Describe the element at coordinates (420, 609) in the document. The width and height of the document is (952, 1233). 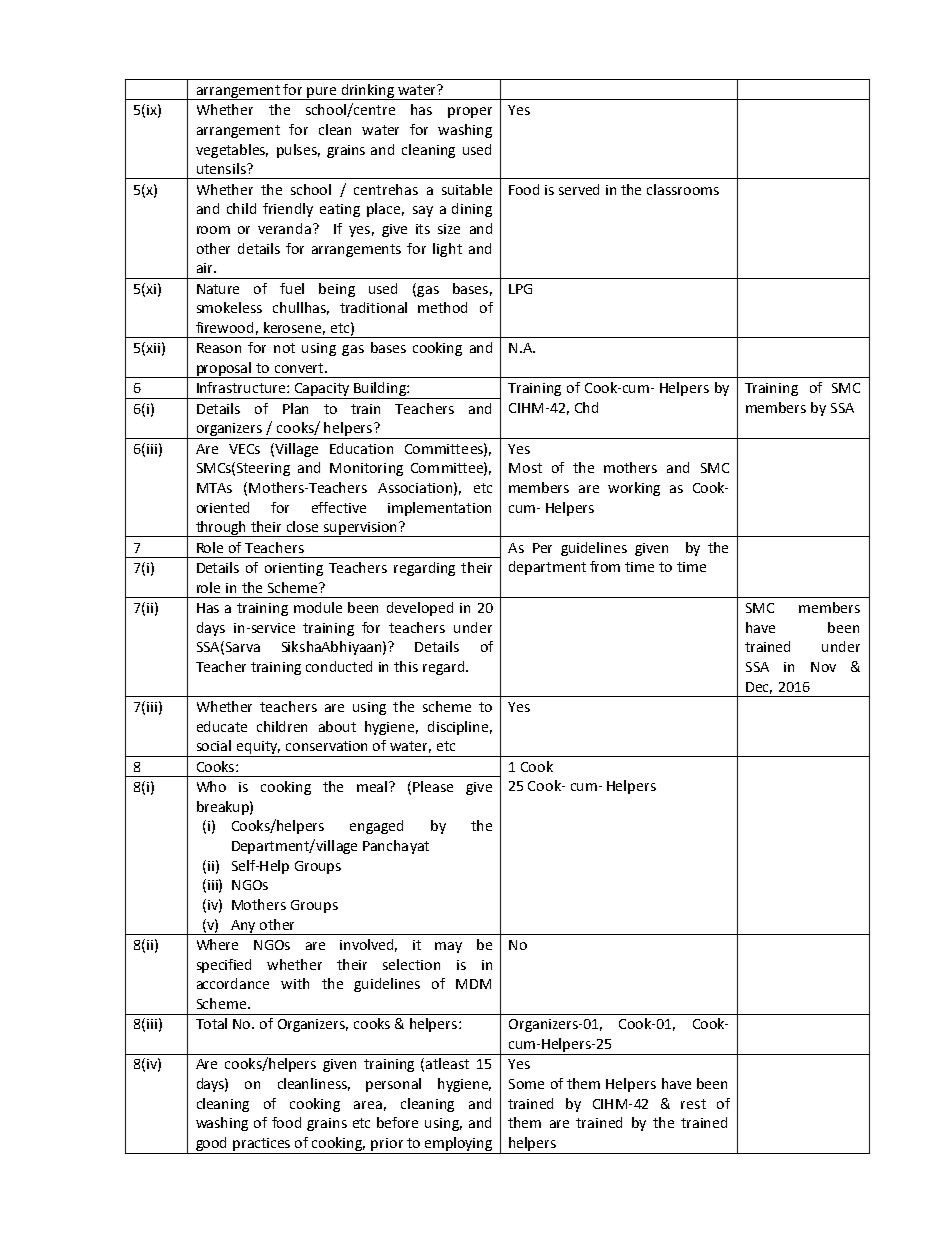
I see `developed` at that location.
